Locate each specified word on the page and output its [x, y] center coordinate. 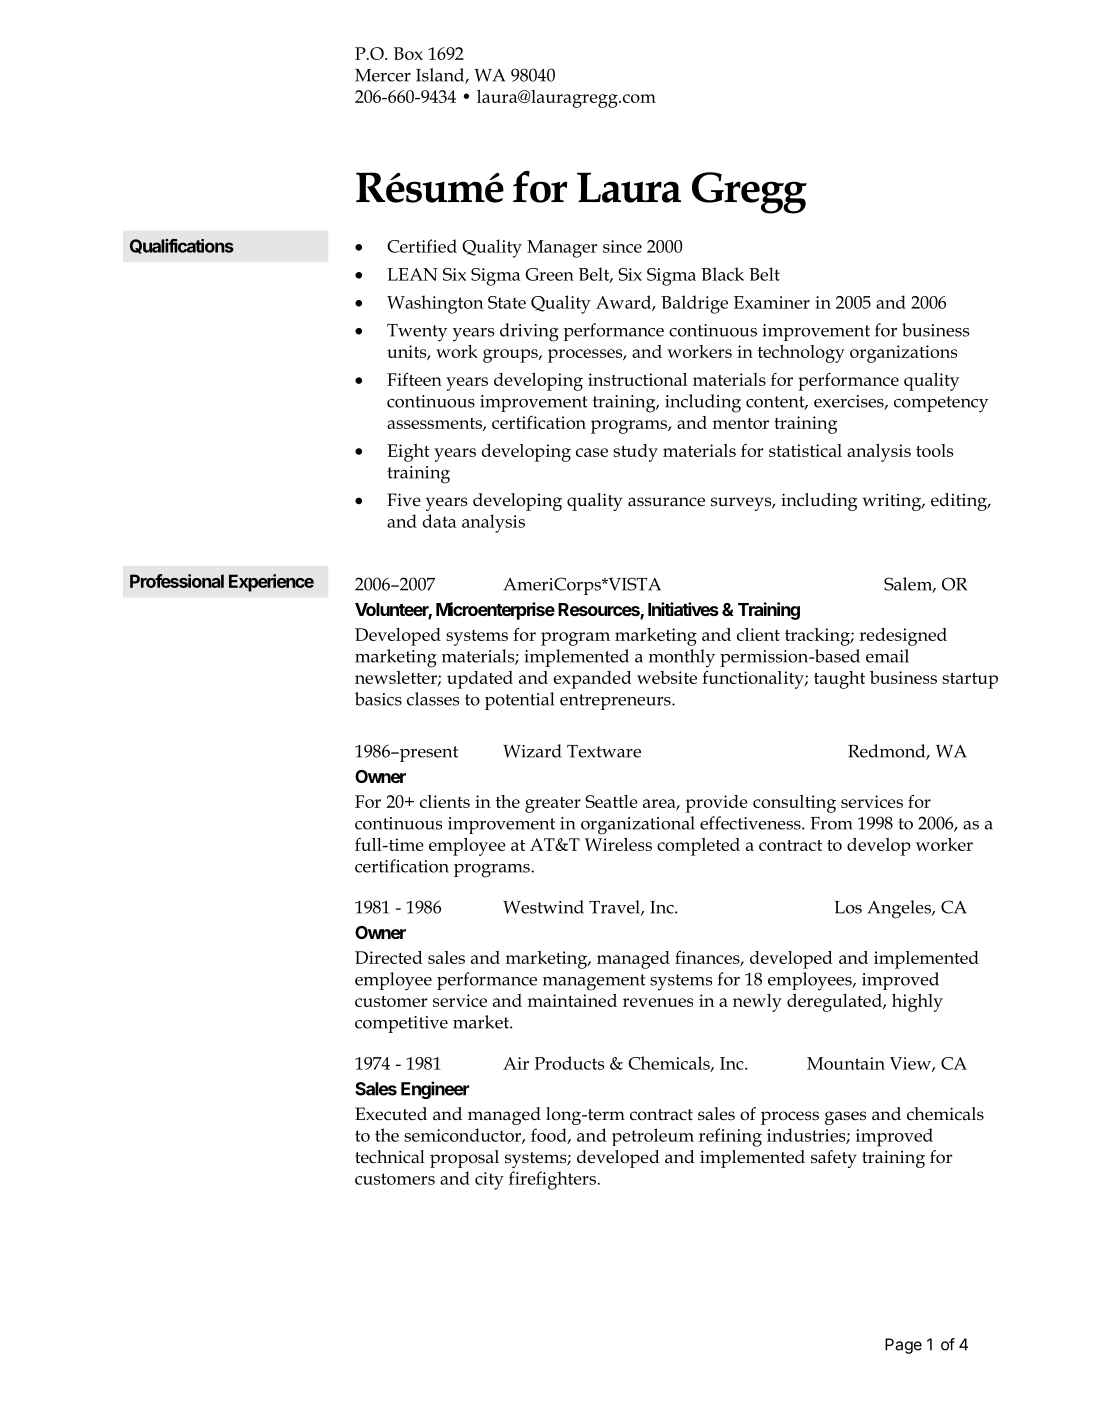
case [592, 452]
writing [893, 502]
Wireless [618, 844]
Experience [271, 583]
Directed [389, 957]
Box [408, 53]
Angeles [900, 909]
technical [390, 1157]
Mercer [383, 75]
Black [722, 274]
